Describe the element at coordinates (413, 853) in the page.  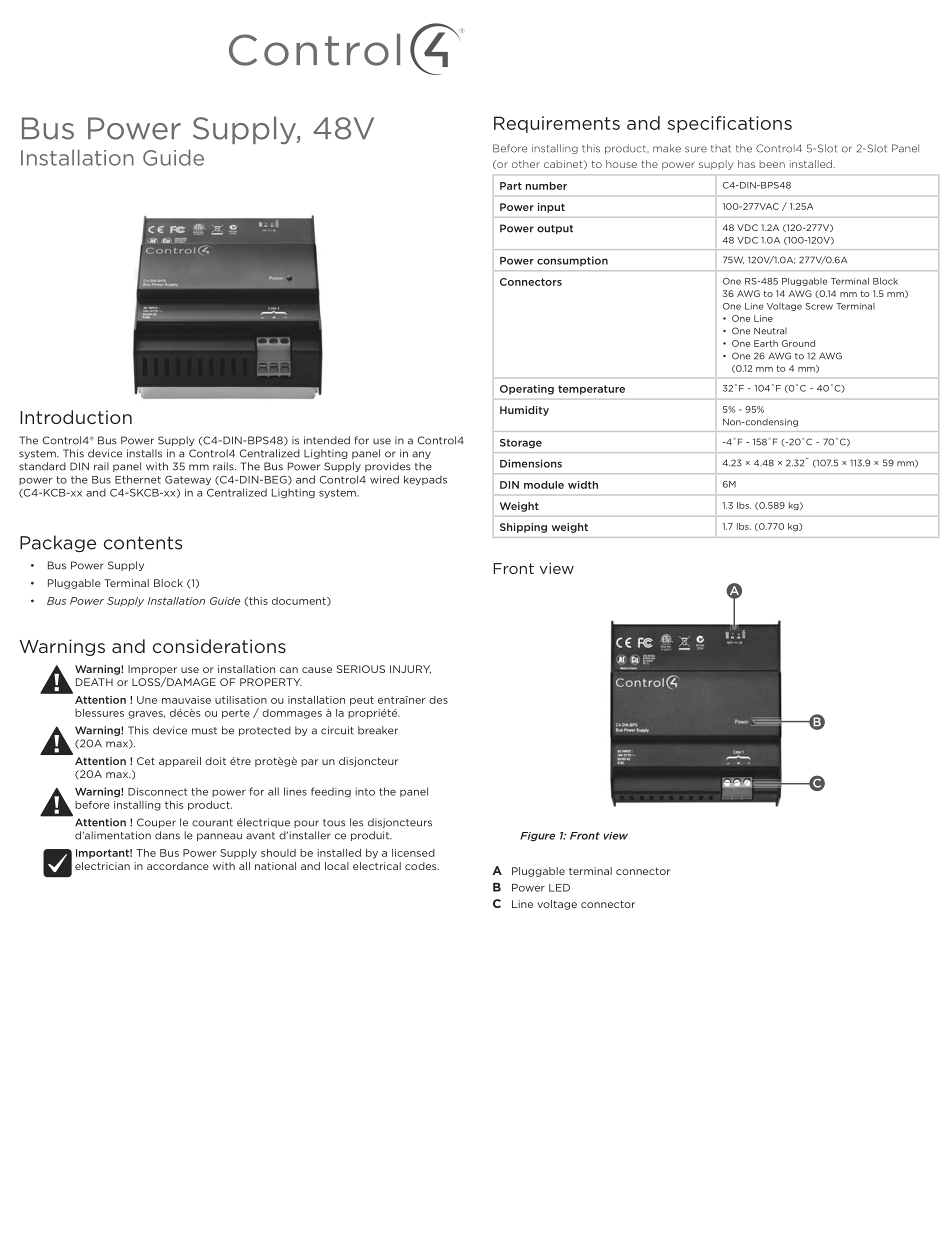
I see `licensed` at that location.
